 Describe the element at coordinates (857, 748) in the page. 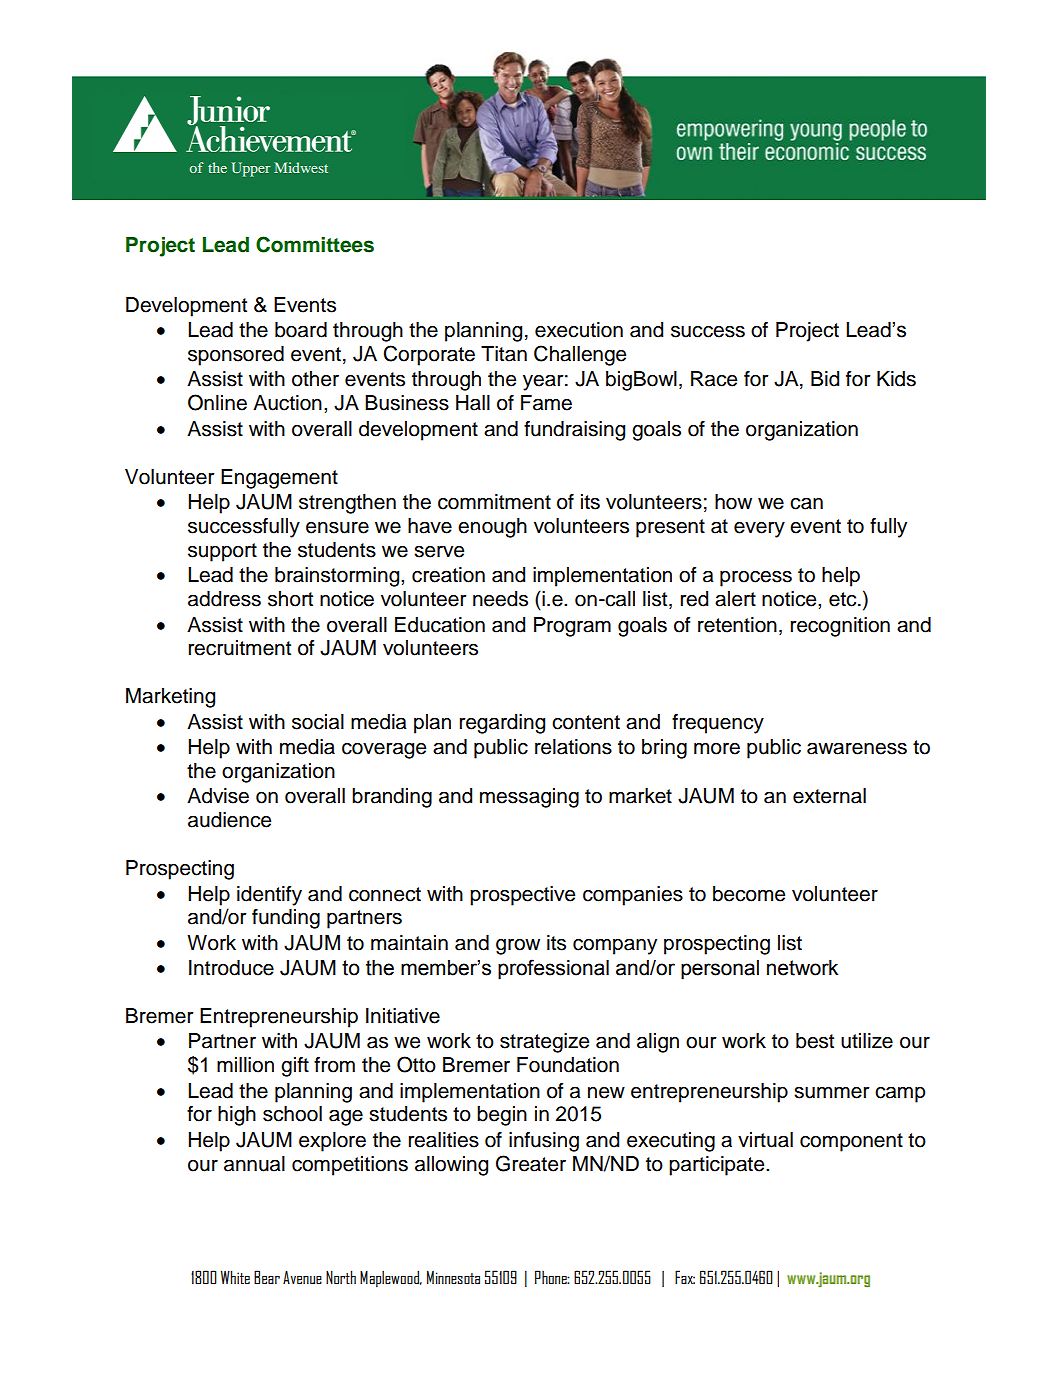

I see `awareness` at that location.
